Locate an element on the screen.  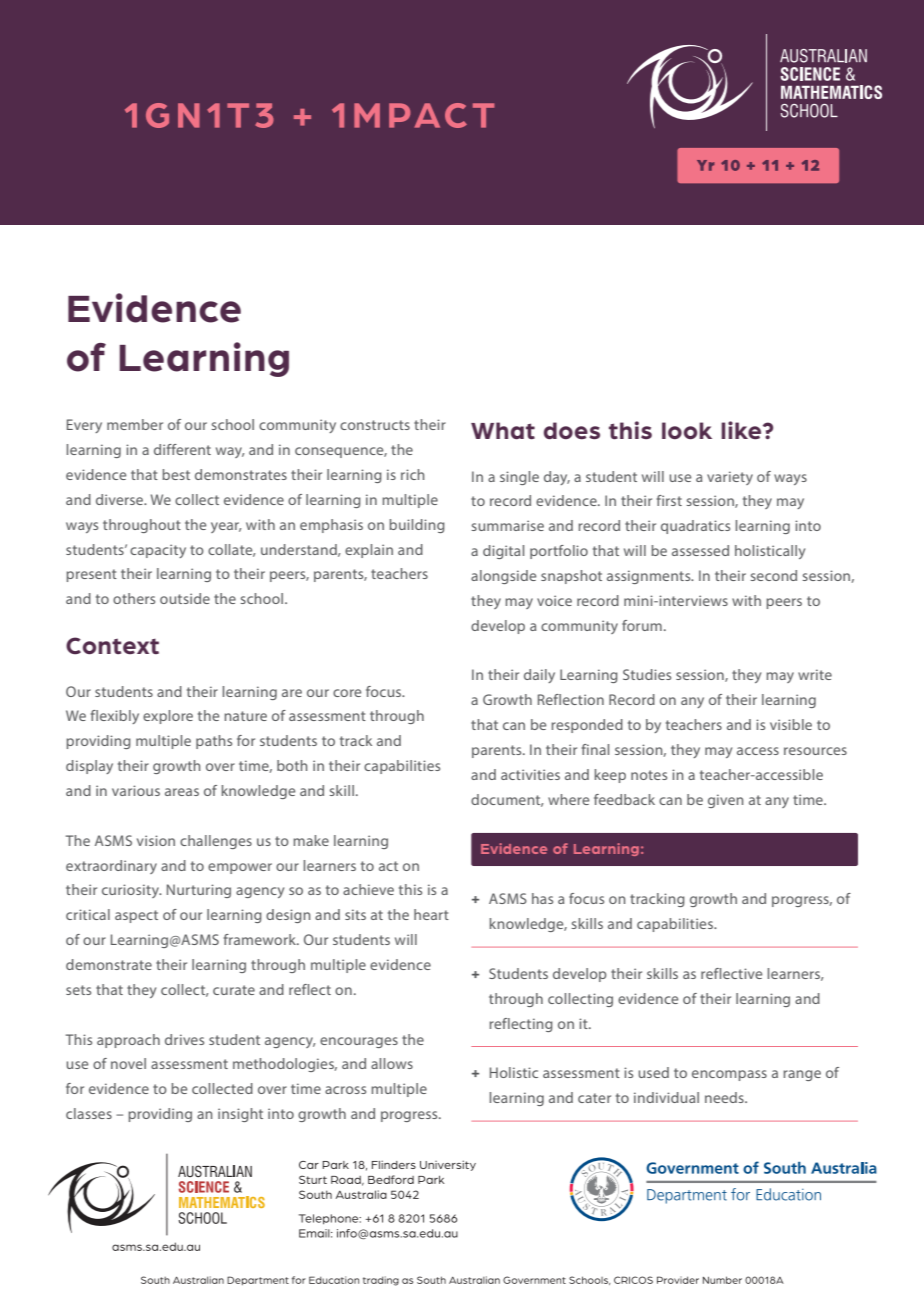
like is located at coordinates (742, 430).
